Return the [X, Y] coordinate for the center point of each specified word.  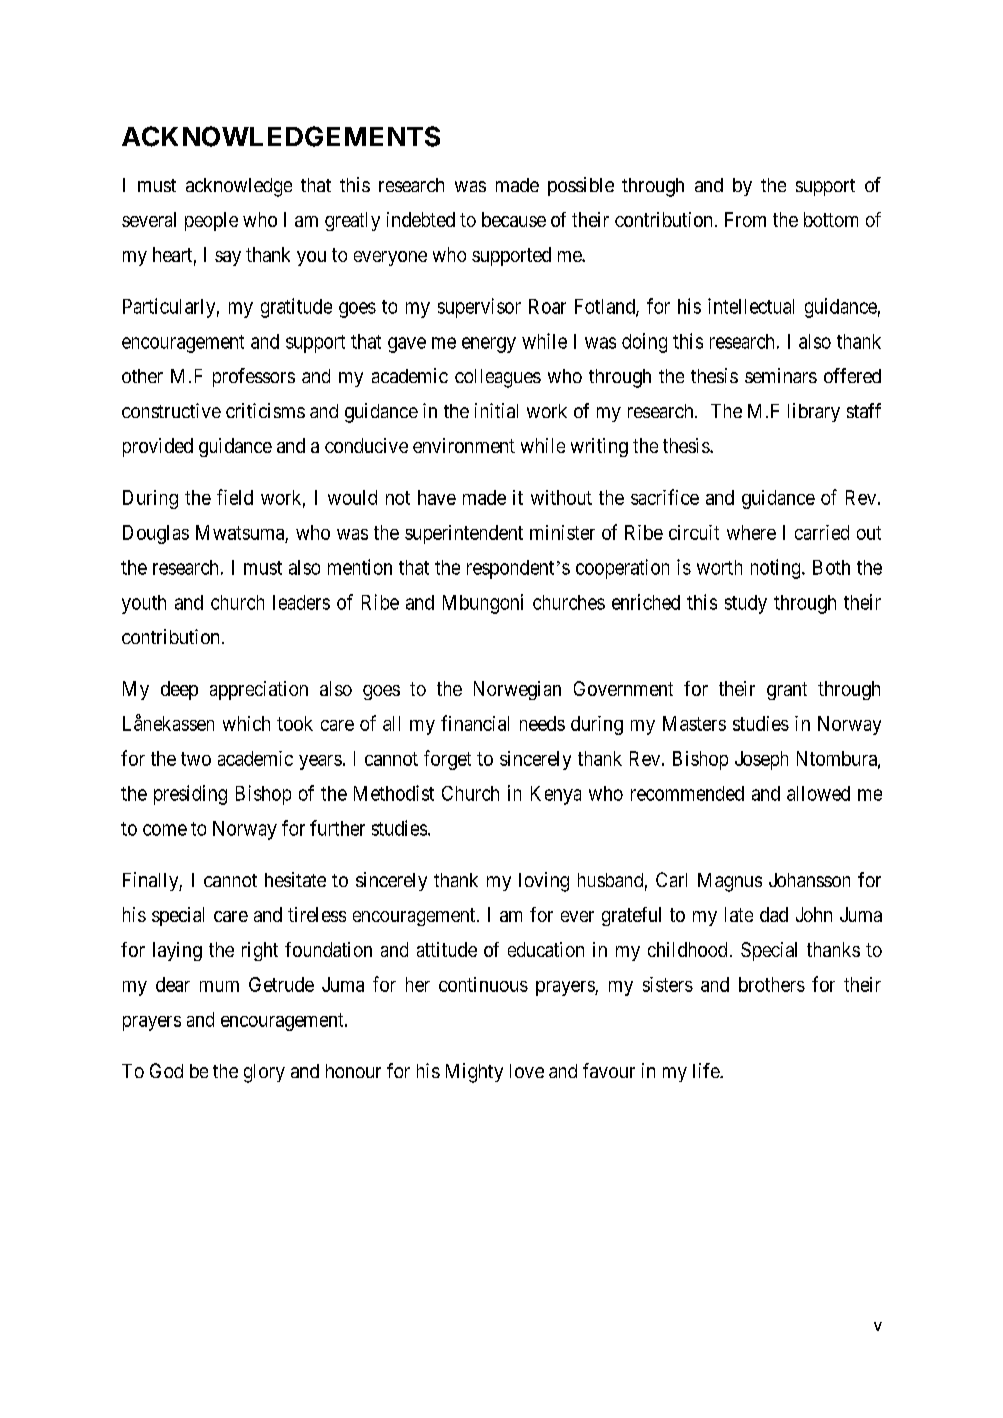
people [211, 221]
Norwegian [517, 690]
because [514, 219]
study [746, 604]
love [527, 1071]
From [745, 219]
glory [264, 1073]
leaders [301, 602]
